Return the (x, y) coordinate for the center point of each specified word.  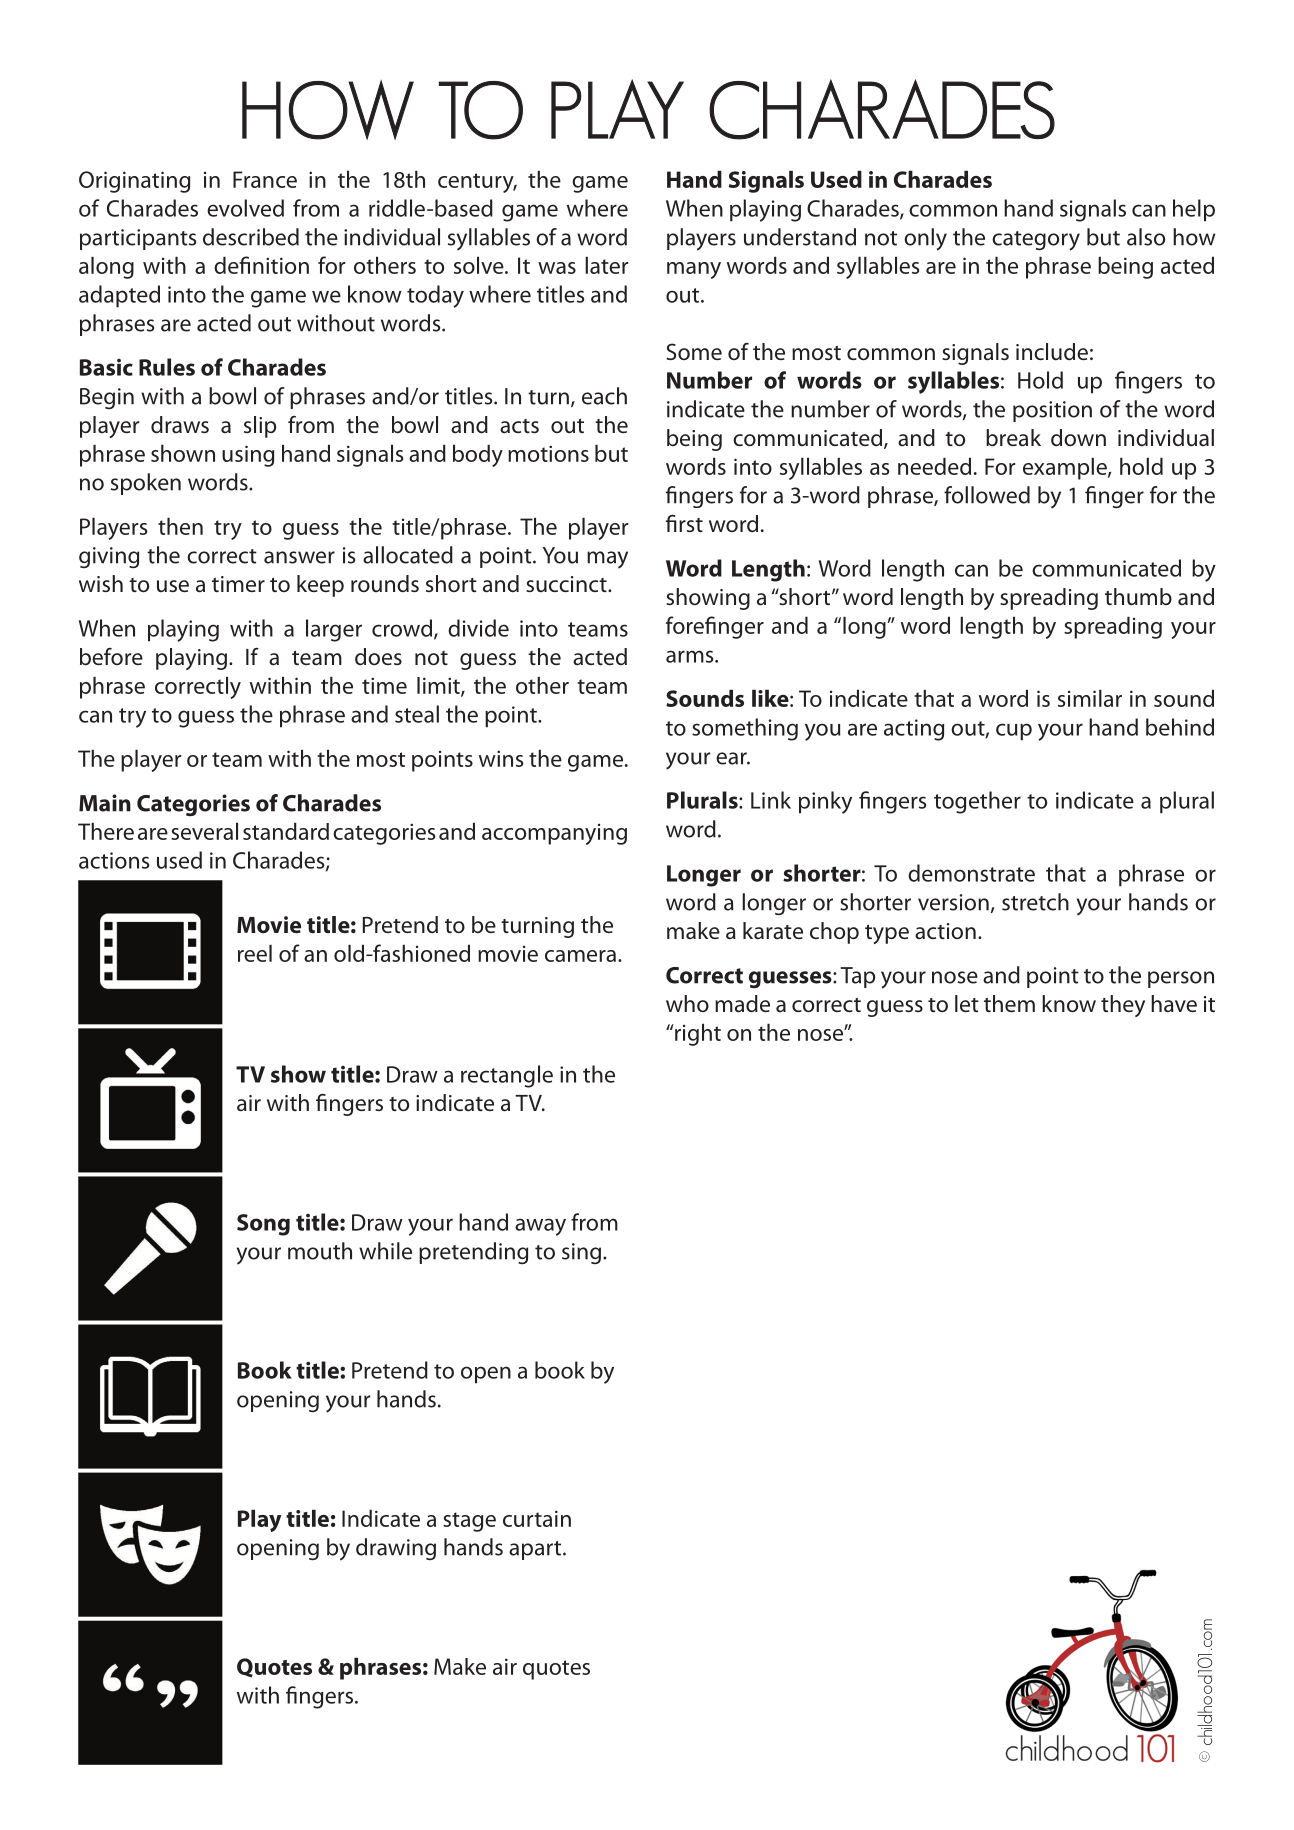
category (1036, 241)
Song (263, 1225)
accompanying (554, 834)
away (540, 1227)
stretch (1035, 902)
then (180, 526)
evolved (245, 208)
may (607, 559)
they (1123, 1006)
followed (987, 495)
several (204, 831)
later (606, 265)
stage (469, 1522)
